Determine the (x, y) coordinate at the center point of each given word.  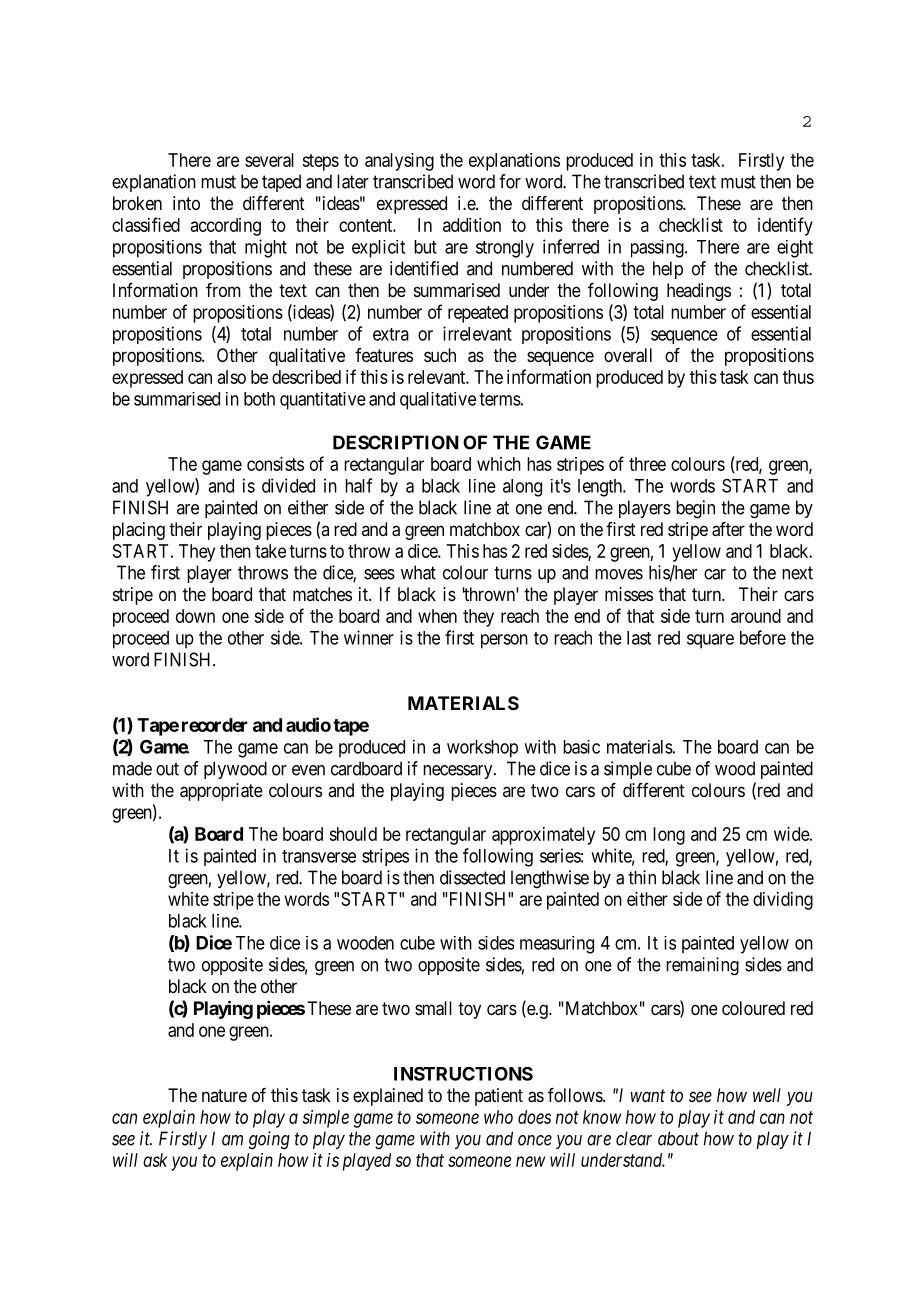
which (499, 464)
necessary (459, 772)
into (186, 203)
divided (288, 485)
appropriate (221, 792)
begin (695, 509)
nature (224, 1095)
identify (785, 226)
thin (642, 877)
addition (472, 225)
